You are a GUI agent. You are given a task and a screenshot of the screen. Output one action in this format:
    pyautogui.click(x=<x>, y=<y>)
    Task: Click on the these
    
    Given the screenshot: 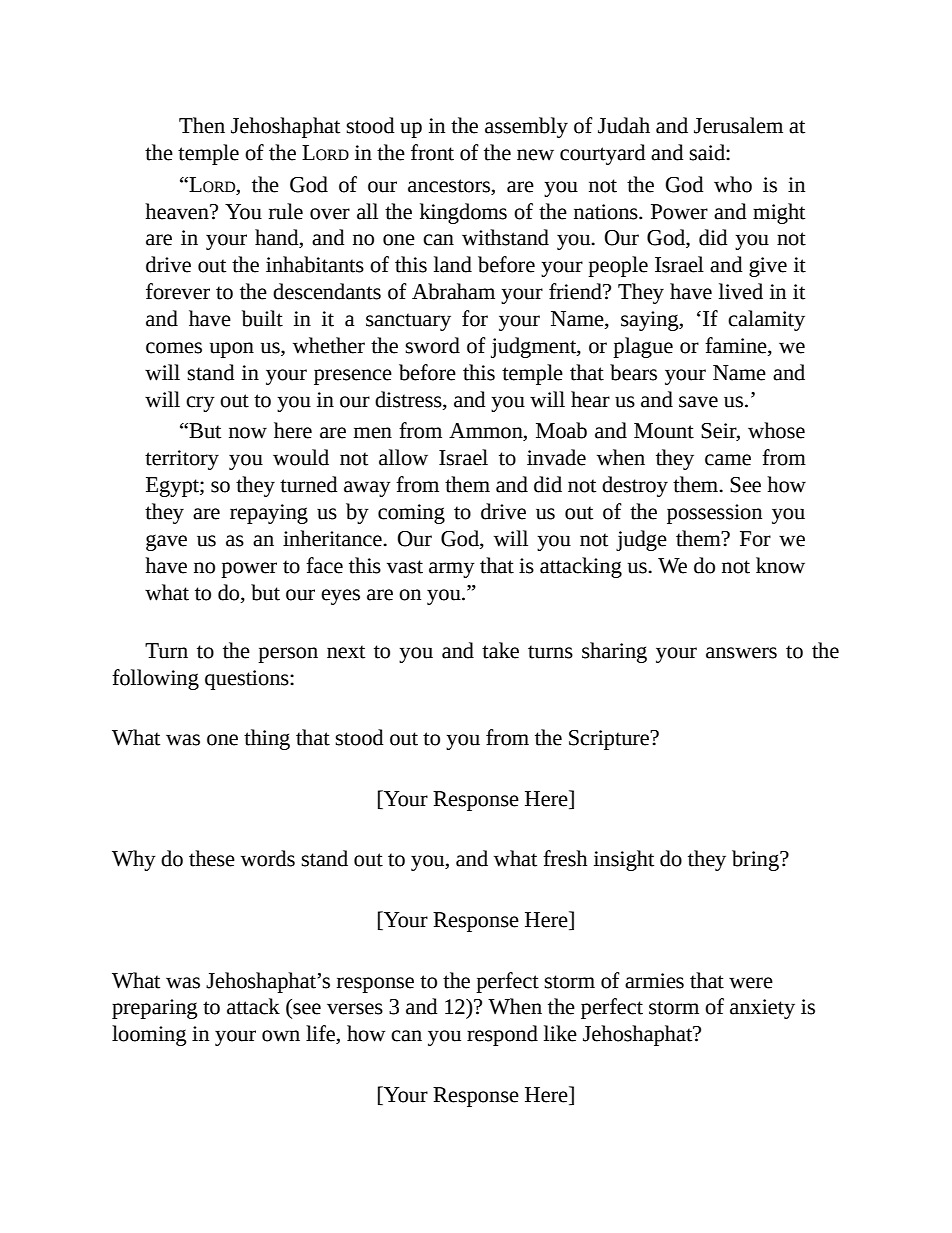 What is the action you would take?
    pyautogui.click(x=212, y=858)
